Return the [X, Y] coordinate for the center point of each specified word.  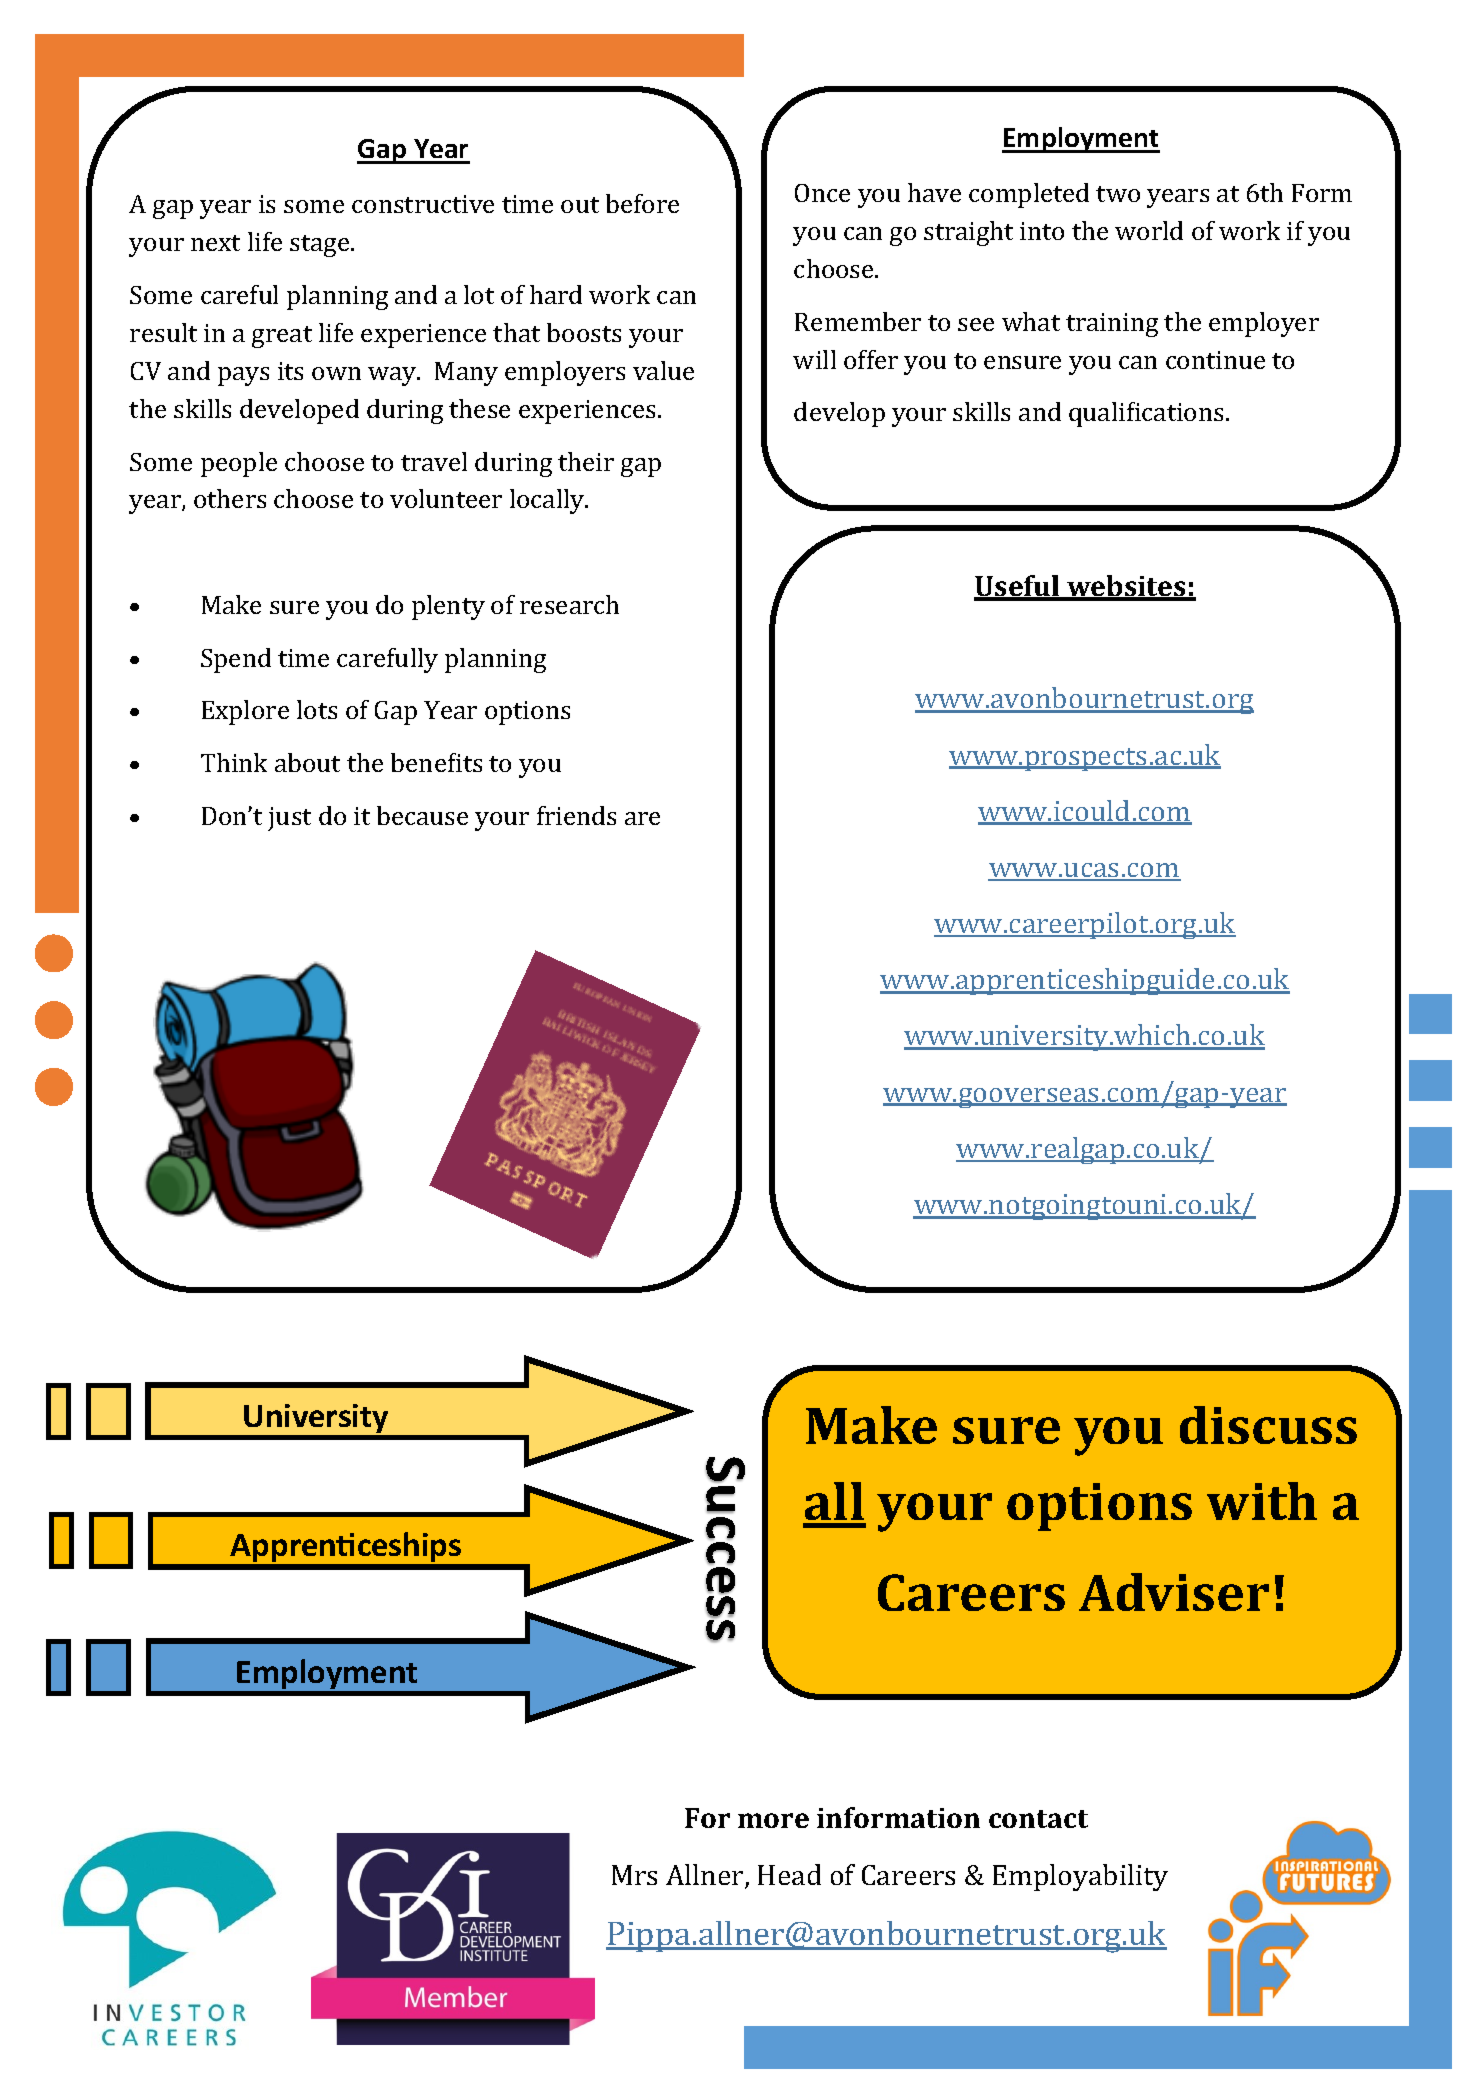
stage [321, 246]
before [642, 203]
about [307, 762]
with [1262, 1501]
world [1149, 230]
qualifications [1146, 414]
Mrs [634, 1875]
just [289, 819]
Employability [1080, 1877]
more [773, 1820]
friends [576, 815]
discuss [1268, 1425]
